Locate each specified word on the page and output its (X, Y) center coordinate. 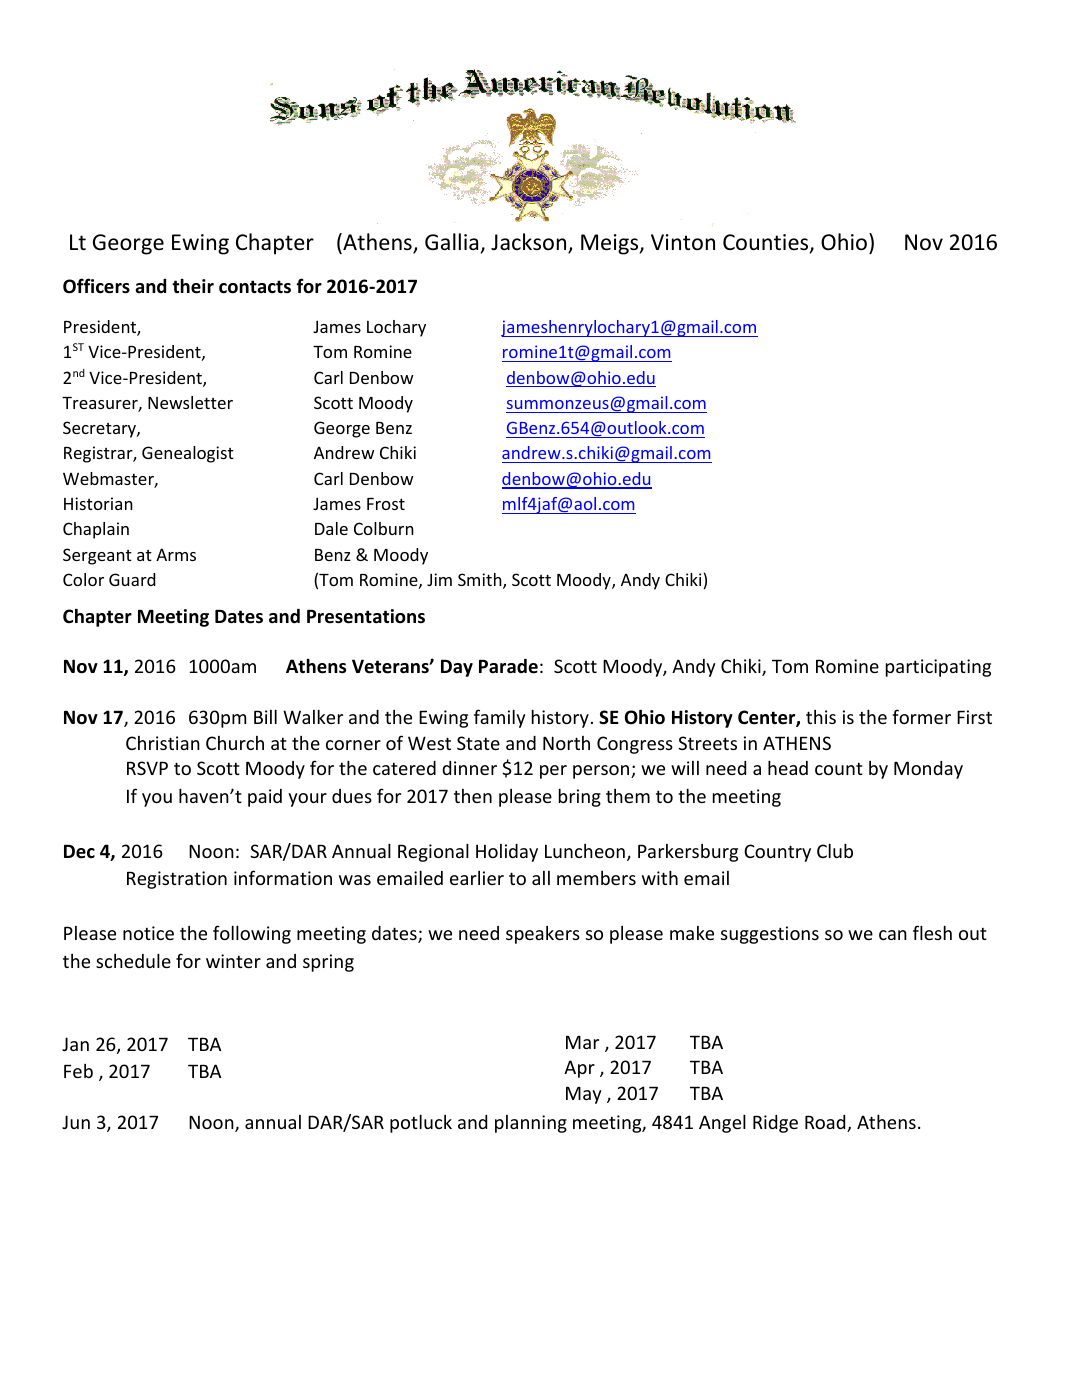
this (821, 717)
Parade (508, 666)
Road (826, 1123)
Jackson (530, 243)
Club (835, 850)
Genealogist (188, 454)
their (193, 286)
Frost (386, 504)
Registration (177, 880)
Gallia (451, 241)
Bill (265, 716)
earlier (477, 878)
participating (938, 668)
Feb (78, 1071)
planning (531, 1124)
